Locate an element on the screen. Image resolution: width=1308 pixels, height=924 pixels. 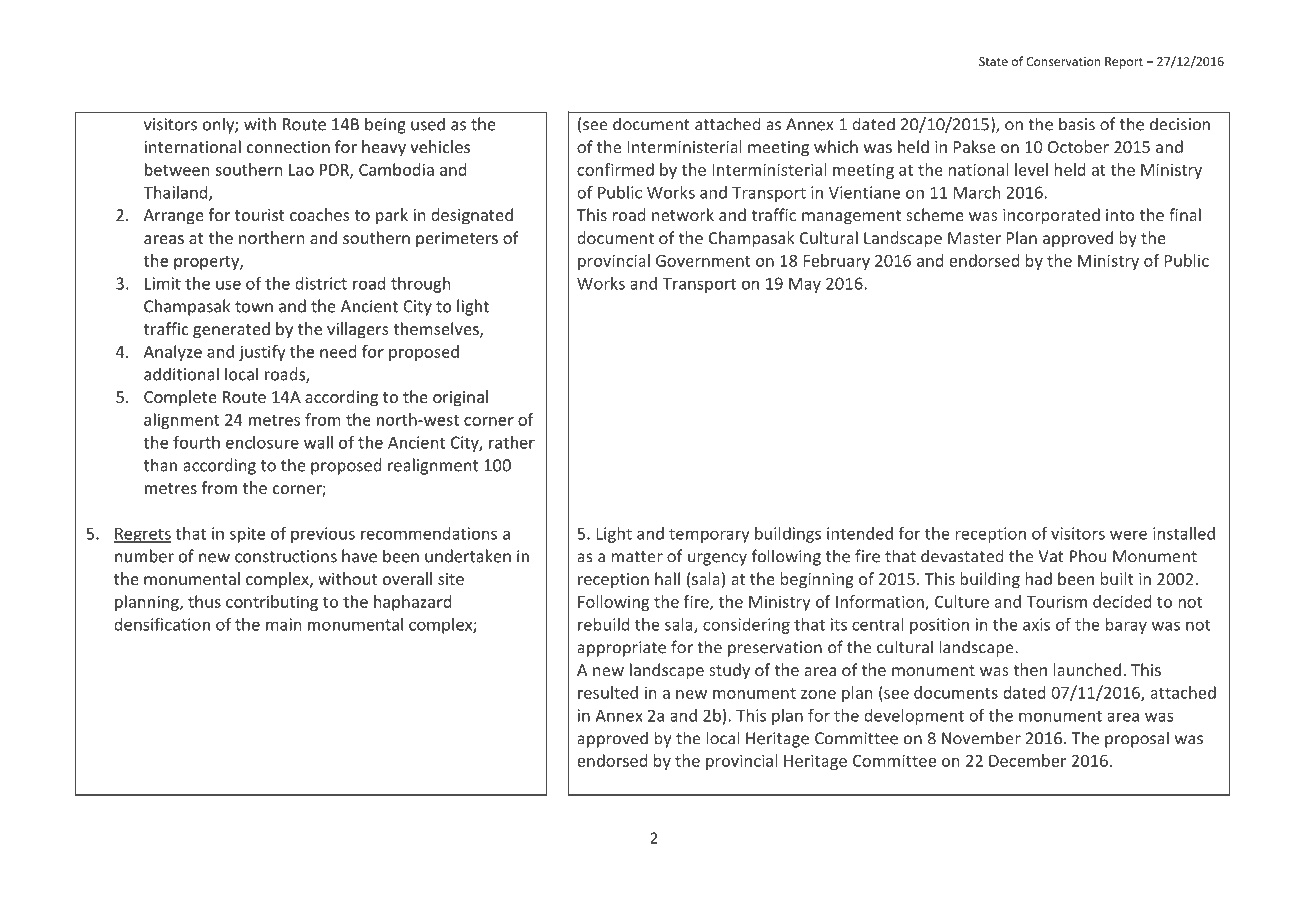
town is located at coordinates (254, 307).
